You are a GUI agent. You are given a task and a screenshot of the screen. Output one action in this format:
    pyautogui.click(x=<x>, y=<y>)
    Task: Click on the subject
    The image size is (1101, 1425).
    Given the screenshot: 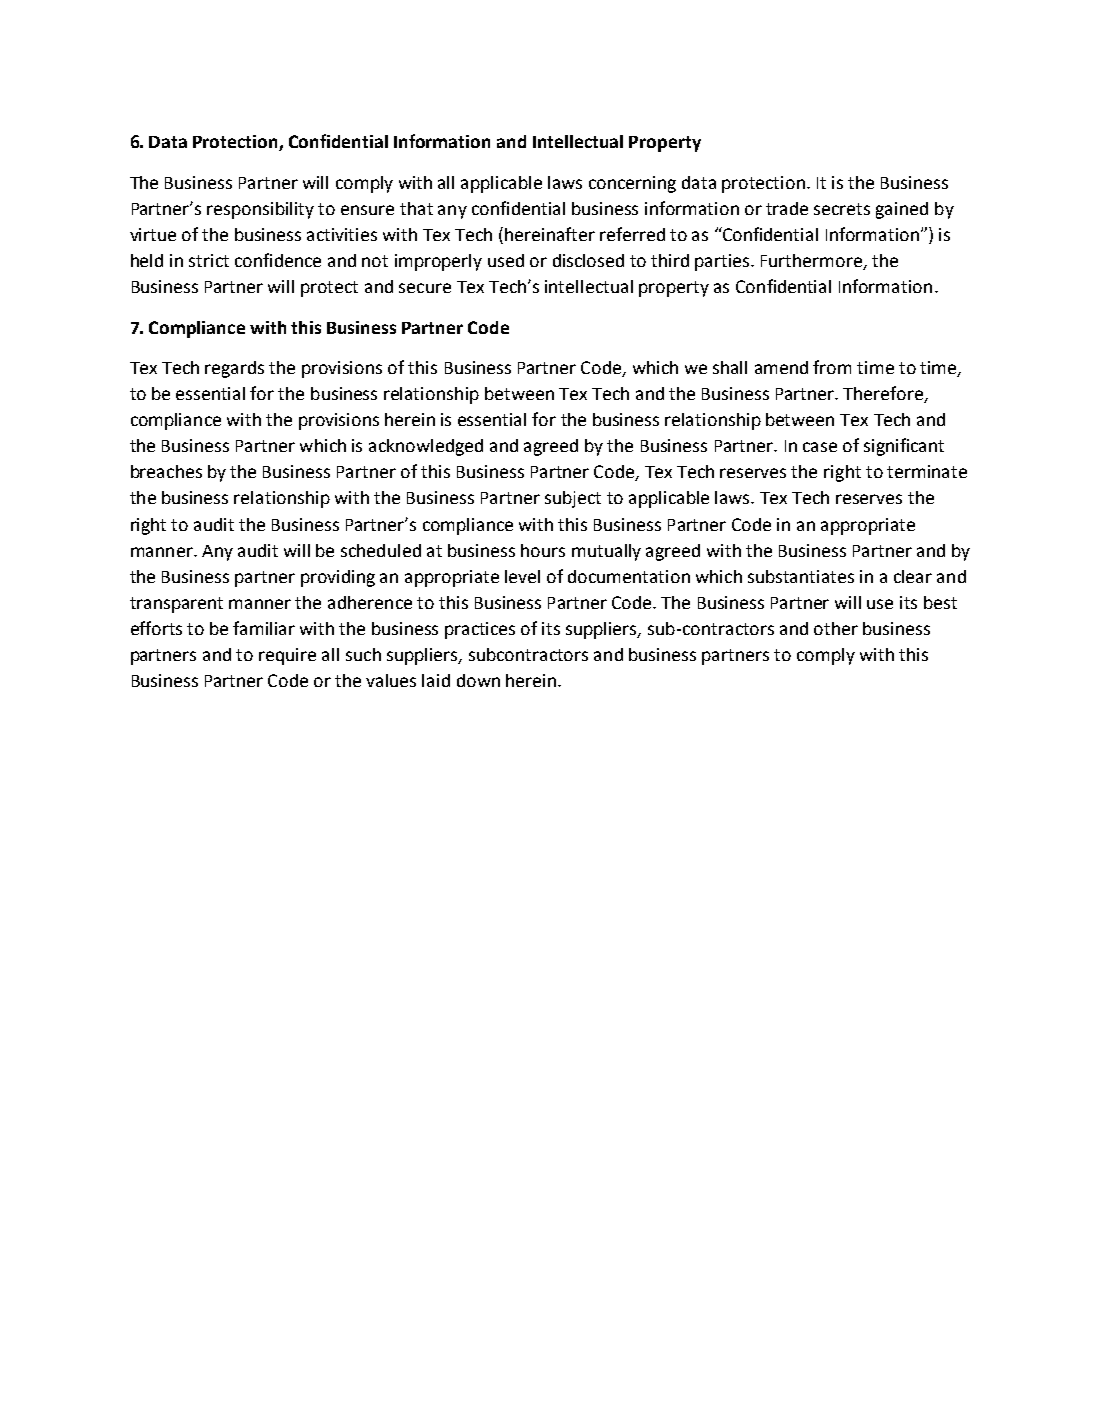 What is the action you would take?
    pyautogui.click(x=573, y=499)
